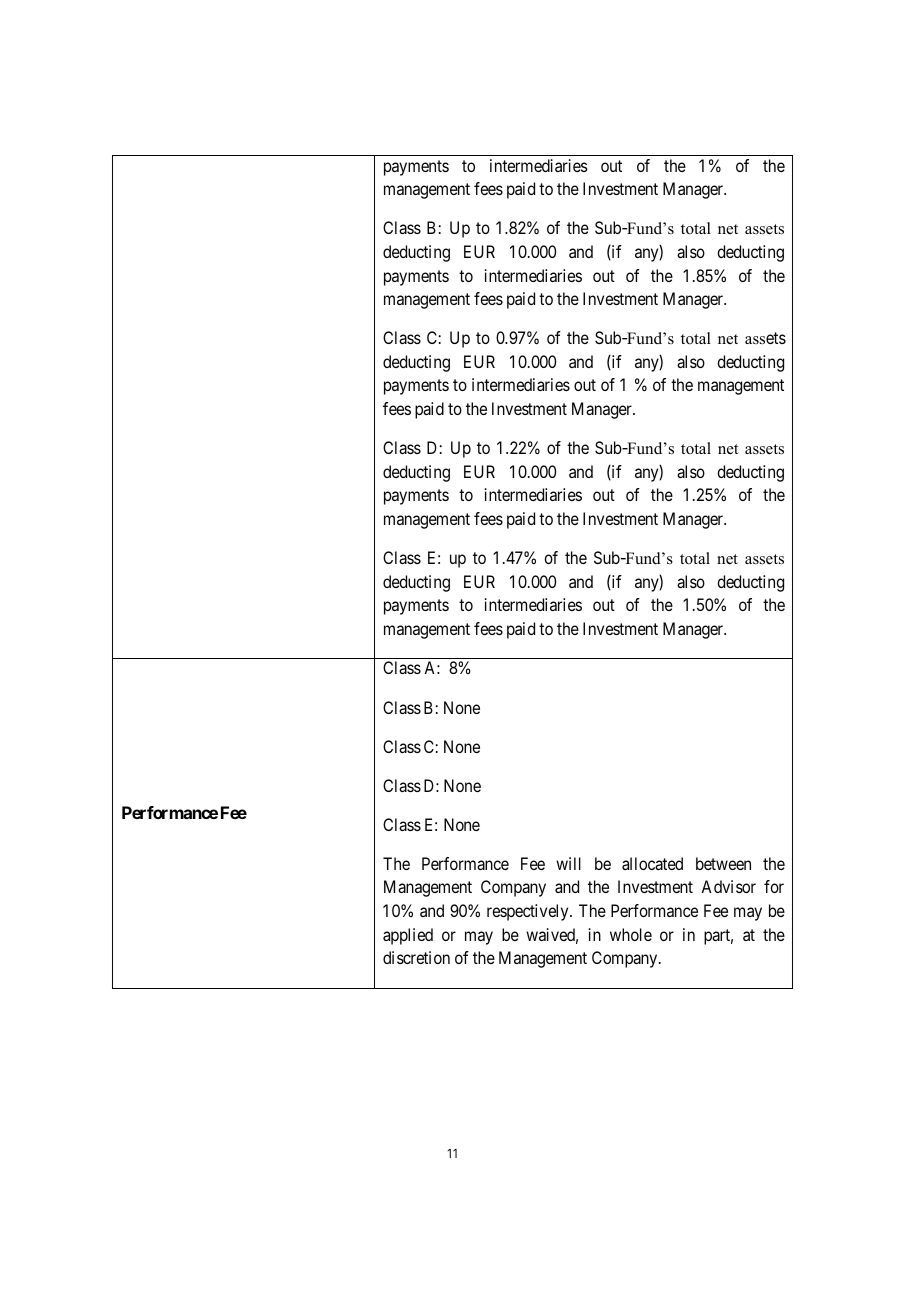 The width and height of the screenshot is (924, 1302). I want to click on discretion, so click(416, 957).
